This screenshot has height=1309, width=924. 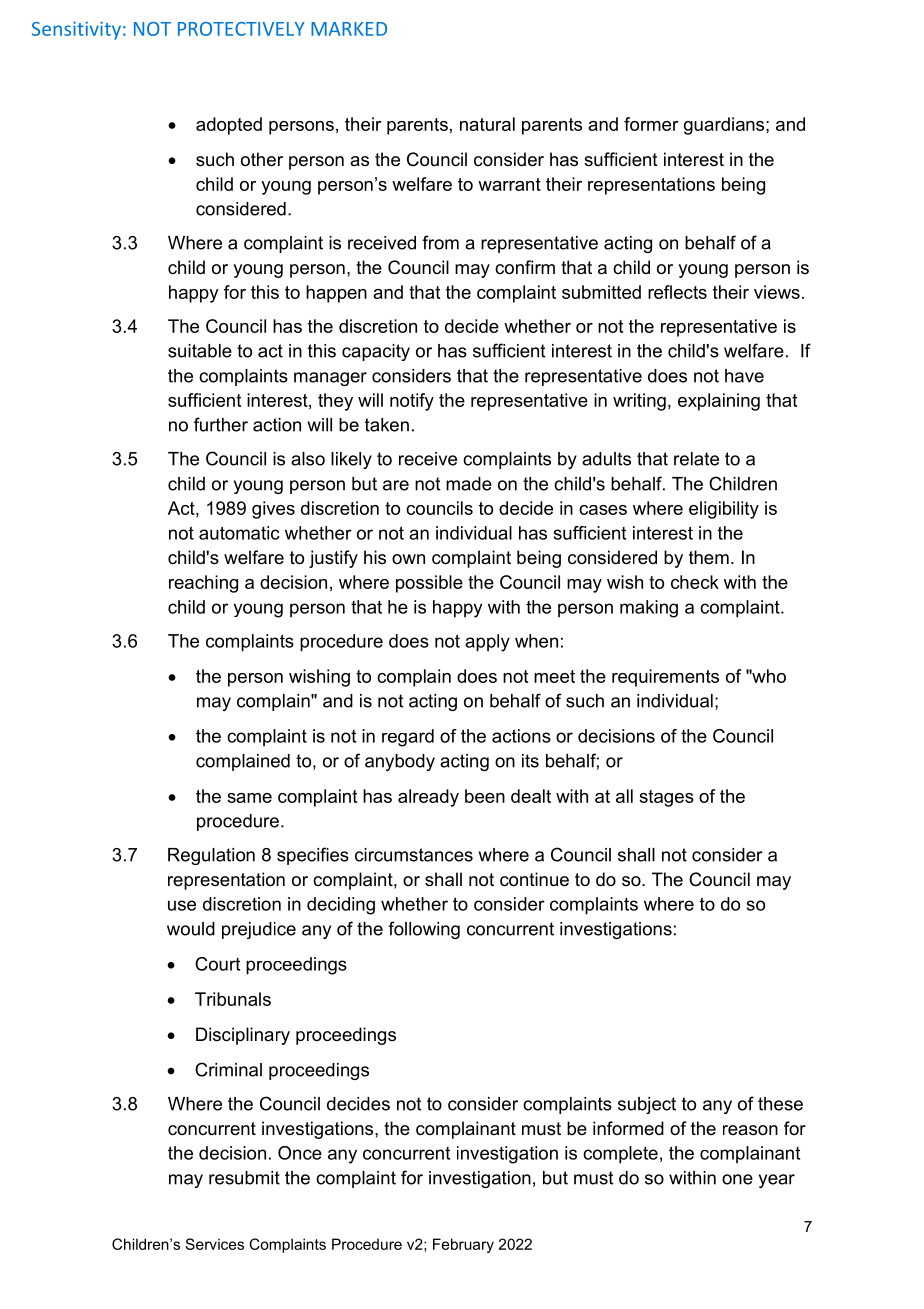 What do you see at coordinates (651, 124) in the screenshot?
I see `former` at bounding box center [651, 124].
